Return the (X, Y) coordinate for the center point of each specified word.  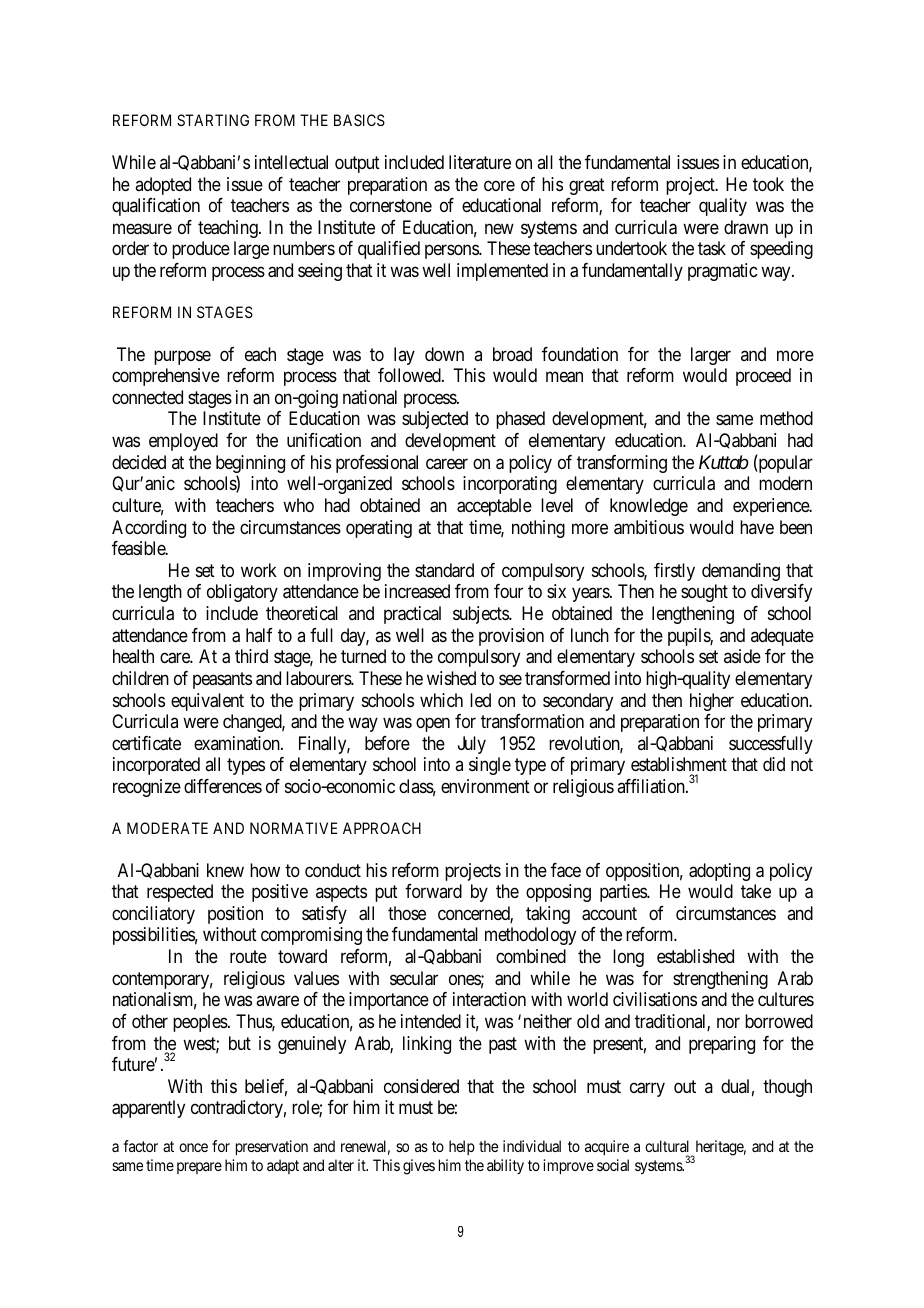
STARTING (213, 120)
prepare (199, 1168)
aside (742, 656)
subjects (481, 615)
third (251, 656)
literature (480, 162)
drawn (746, 227)
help (462, 1147)
